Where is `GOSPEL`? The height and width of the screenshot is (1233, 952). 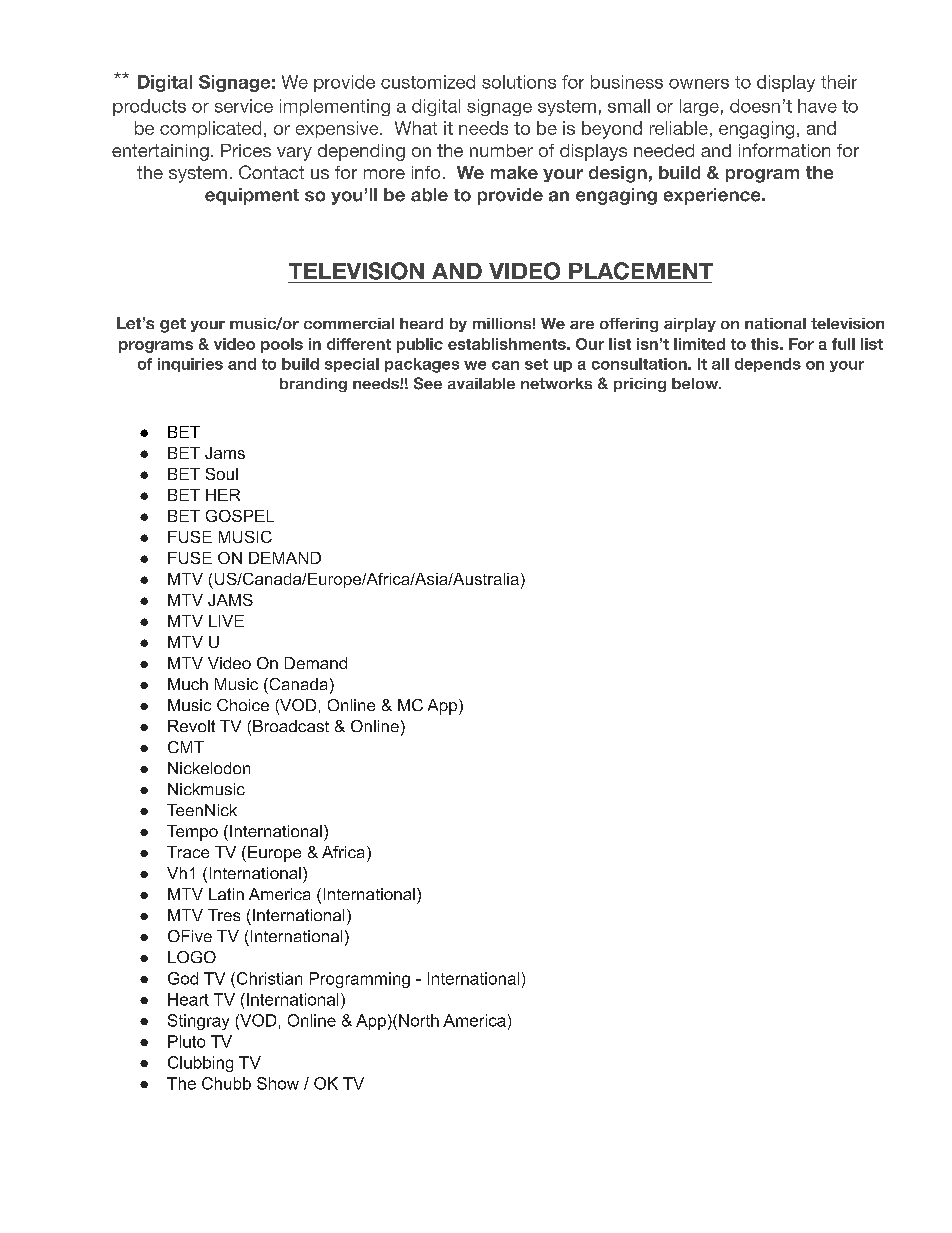
GOSPEL is located at coordinates (240, 516).
